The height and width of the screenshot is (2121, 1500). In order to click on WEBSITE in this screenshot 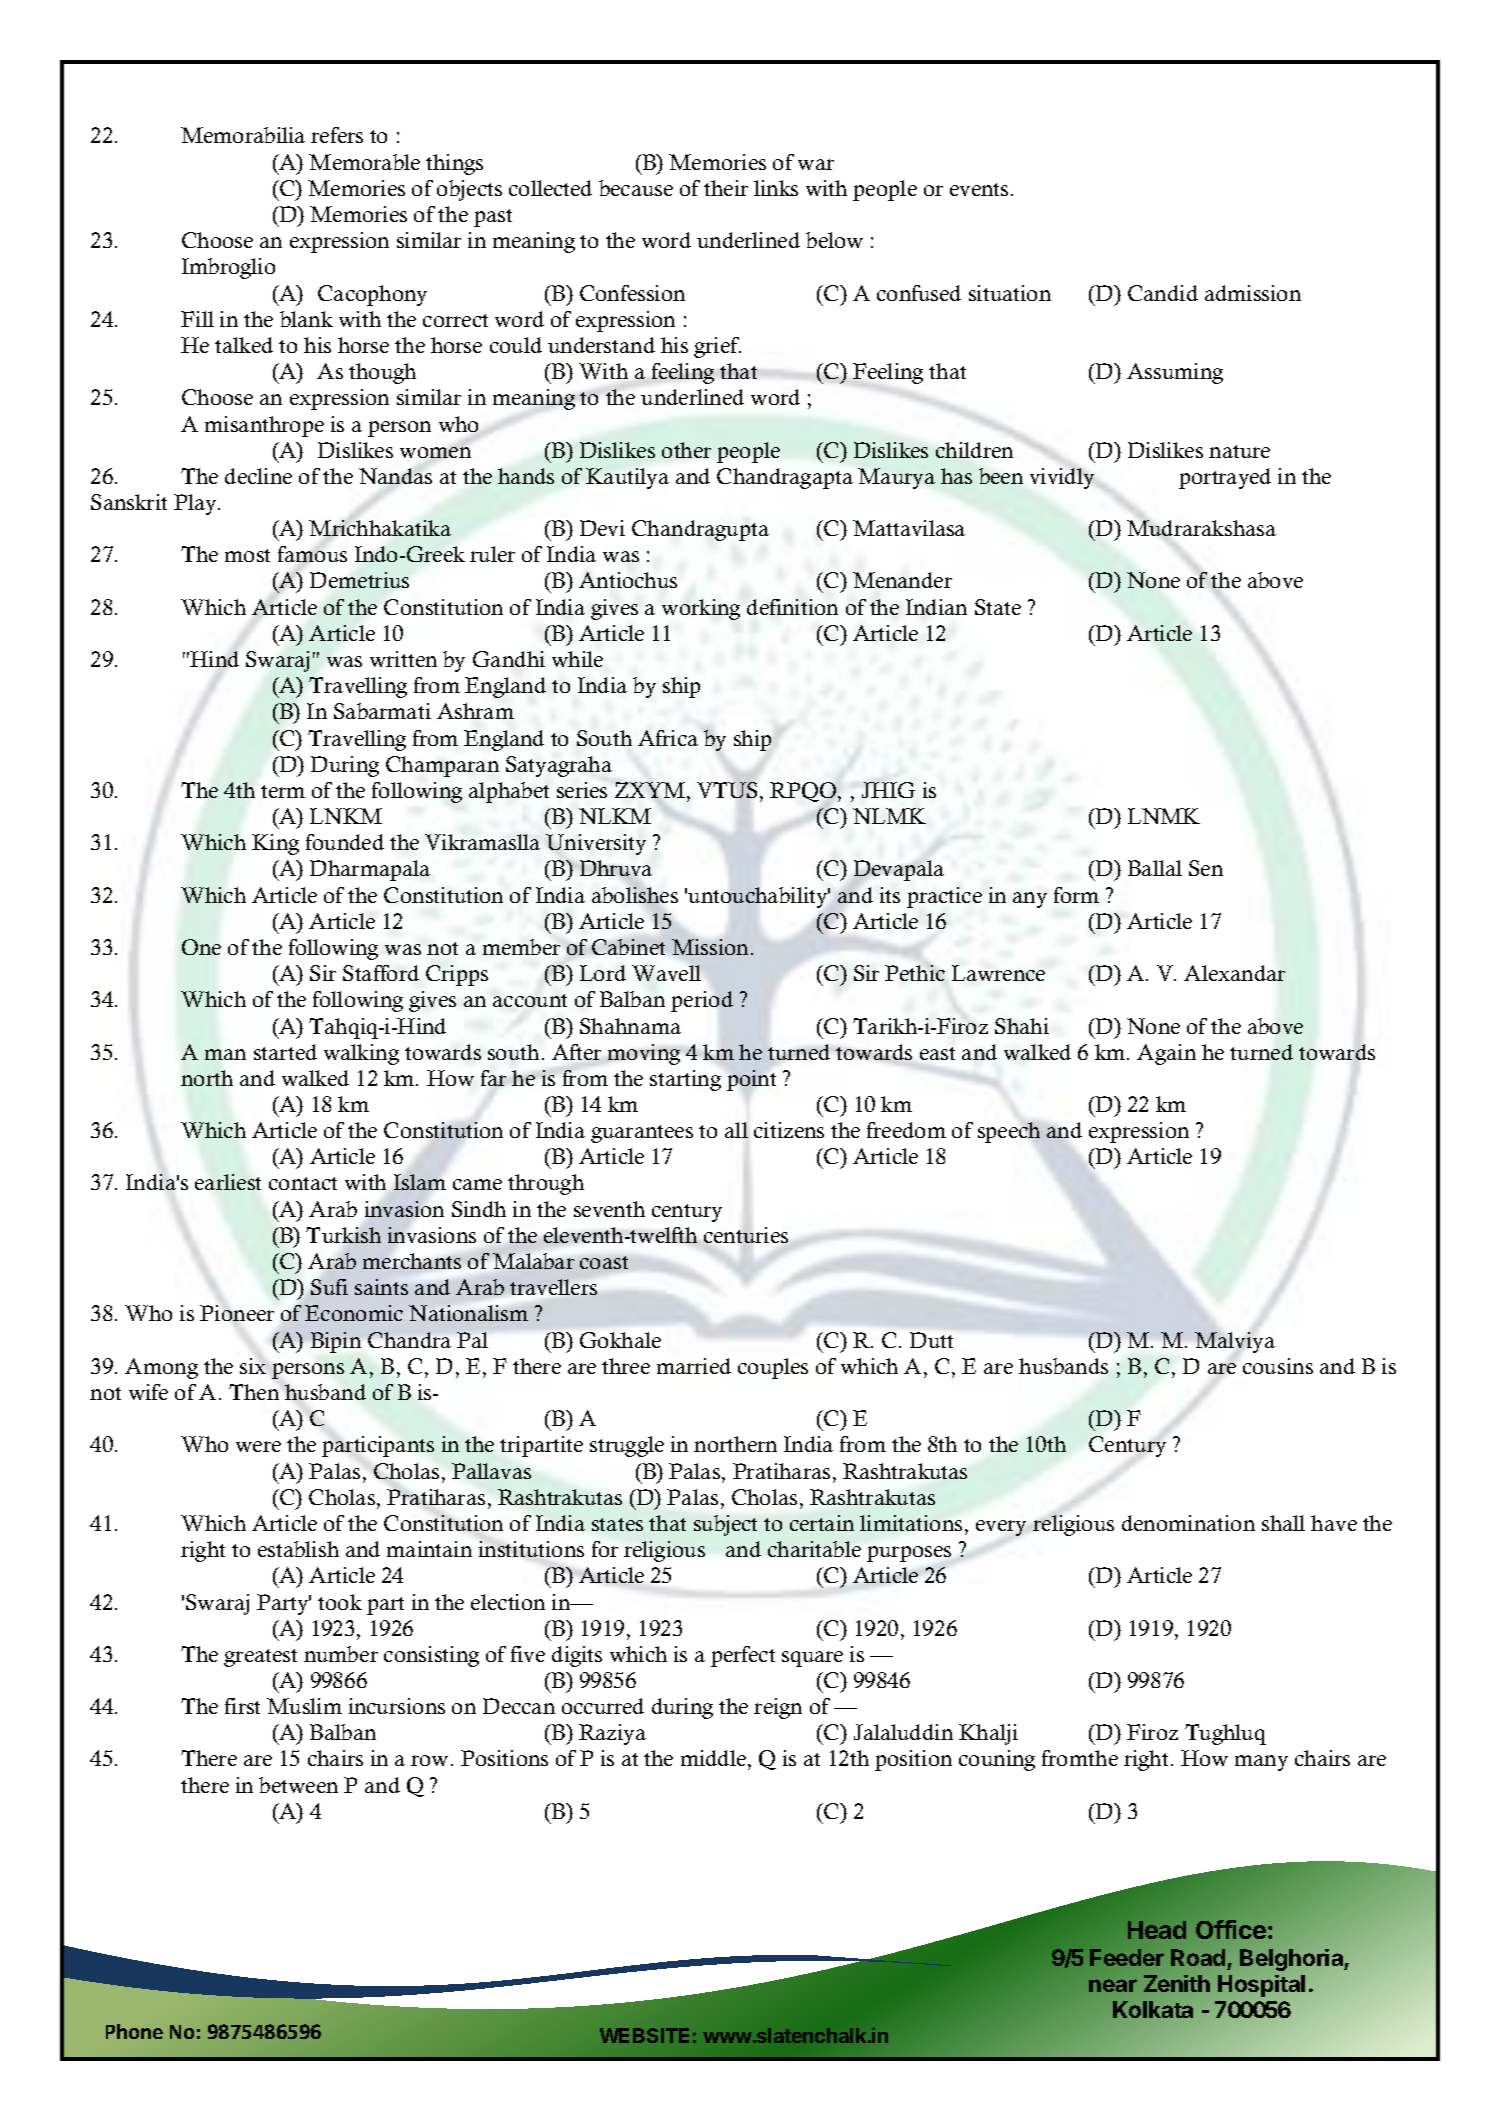, I will do `click(644, 2035)`.
